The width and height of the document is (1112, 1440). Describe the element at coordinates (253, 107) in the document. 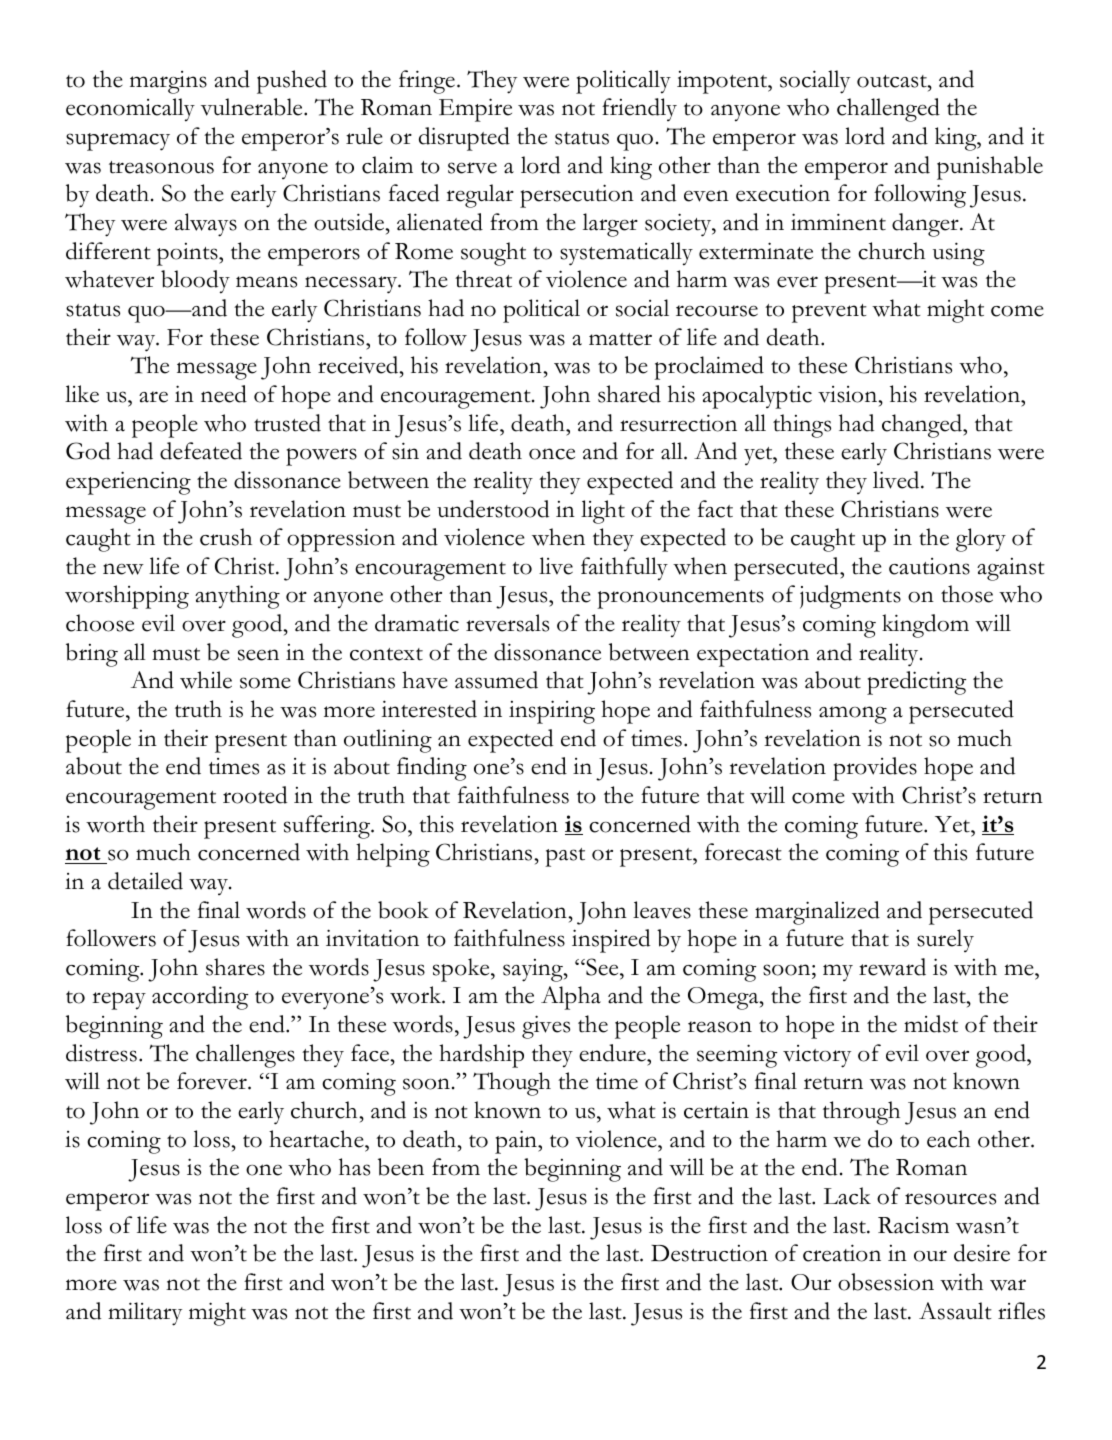

I see `vulnerable` at that location.
